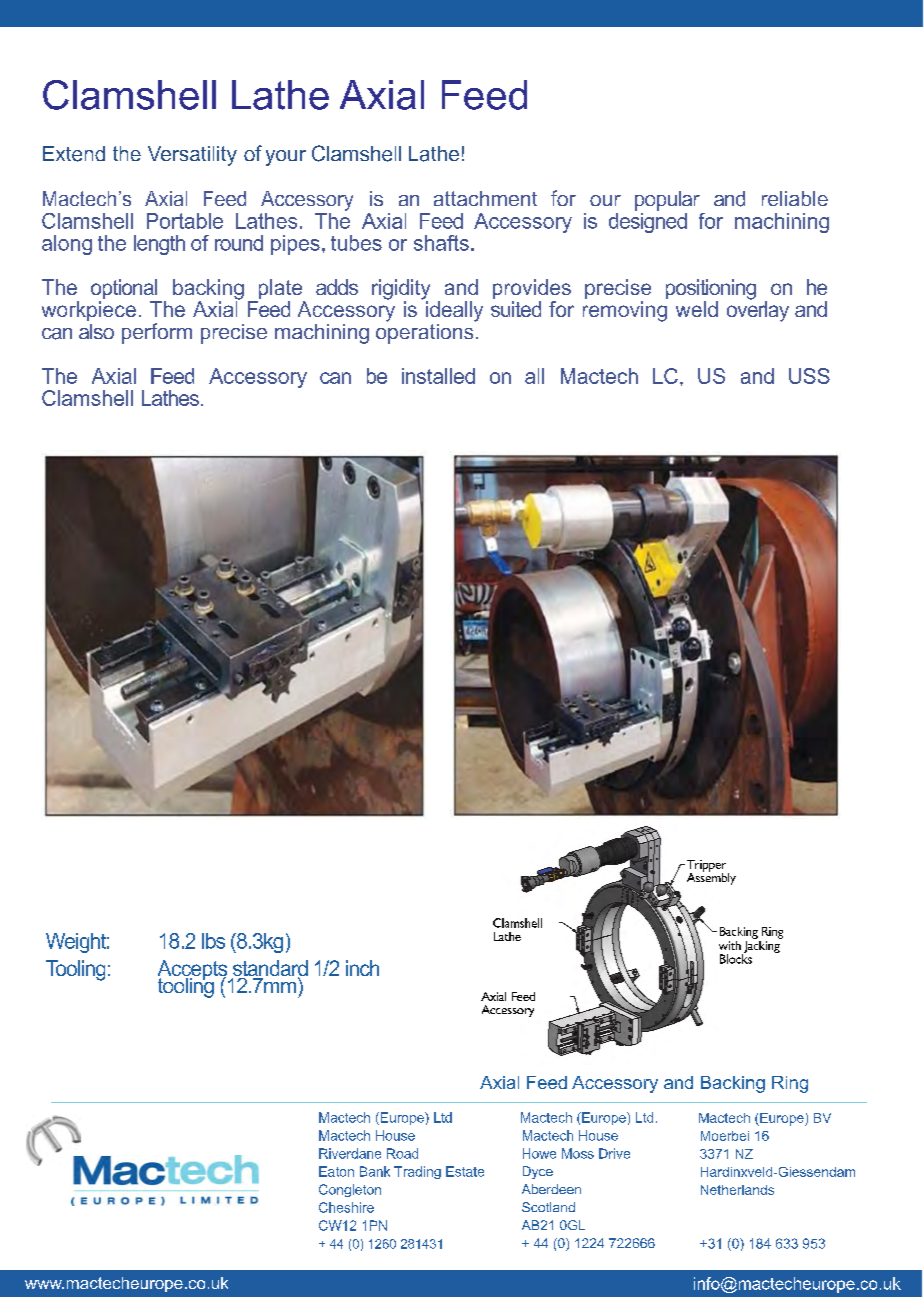 This image has width=924, height=1308. I want to click on with, so click(730, 945).
